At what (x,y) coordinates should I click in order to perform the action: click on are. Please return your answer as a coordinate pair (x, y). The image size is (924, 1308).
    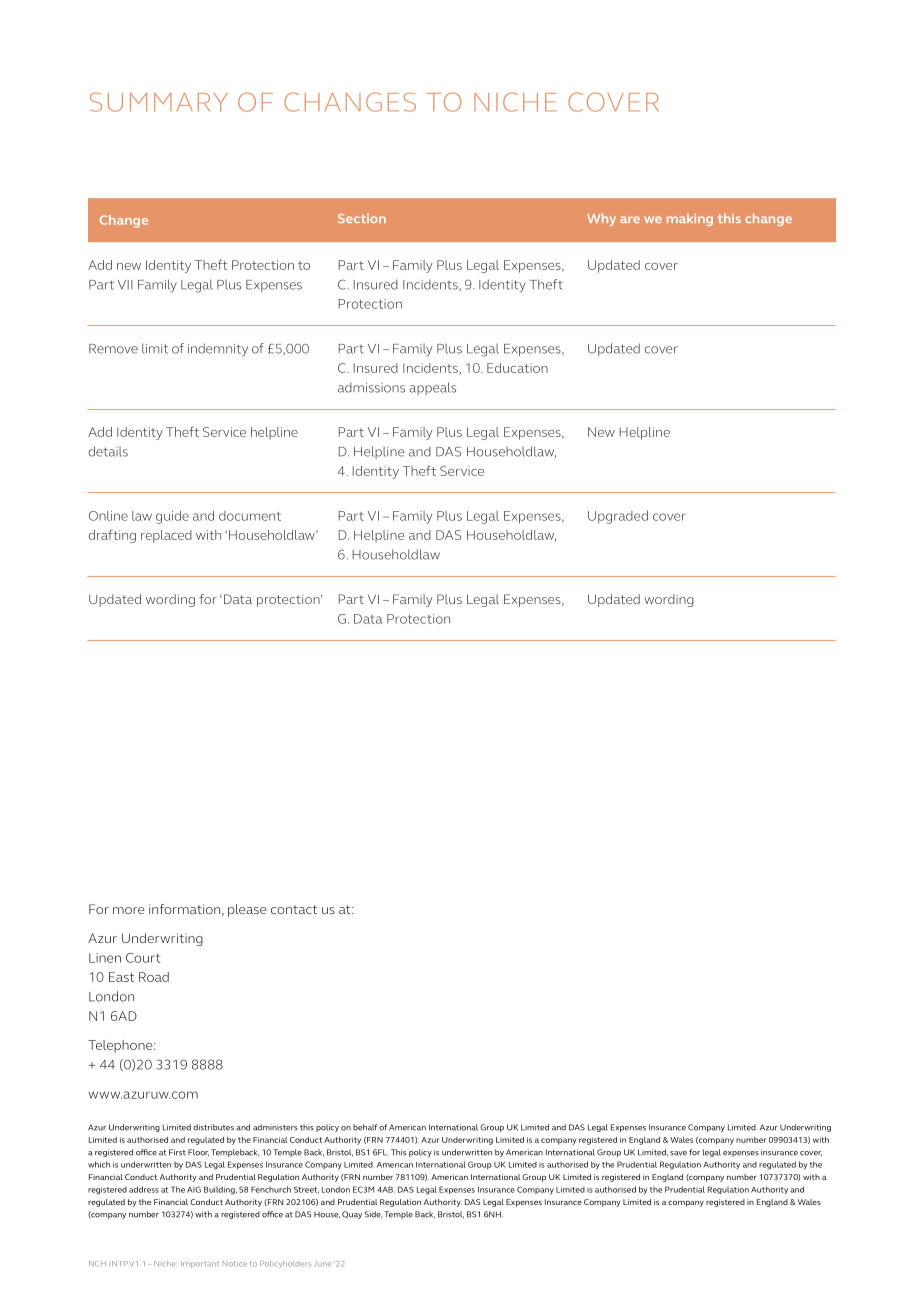
    Looking at the image, I should click on (630, 219).
